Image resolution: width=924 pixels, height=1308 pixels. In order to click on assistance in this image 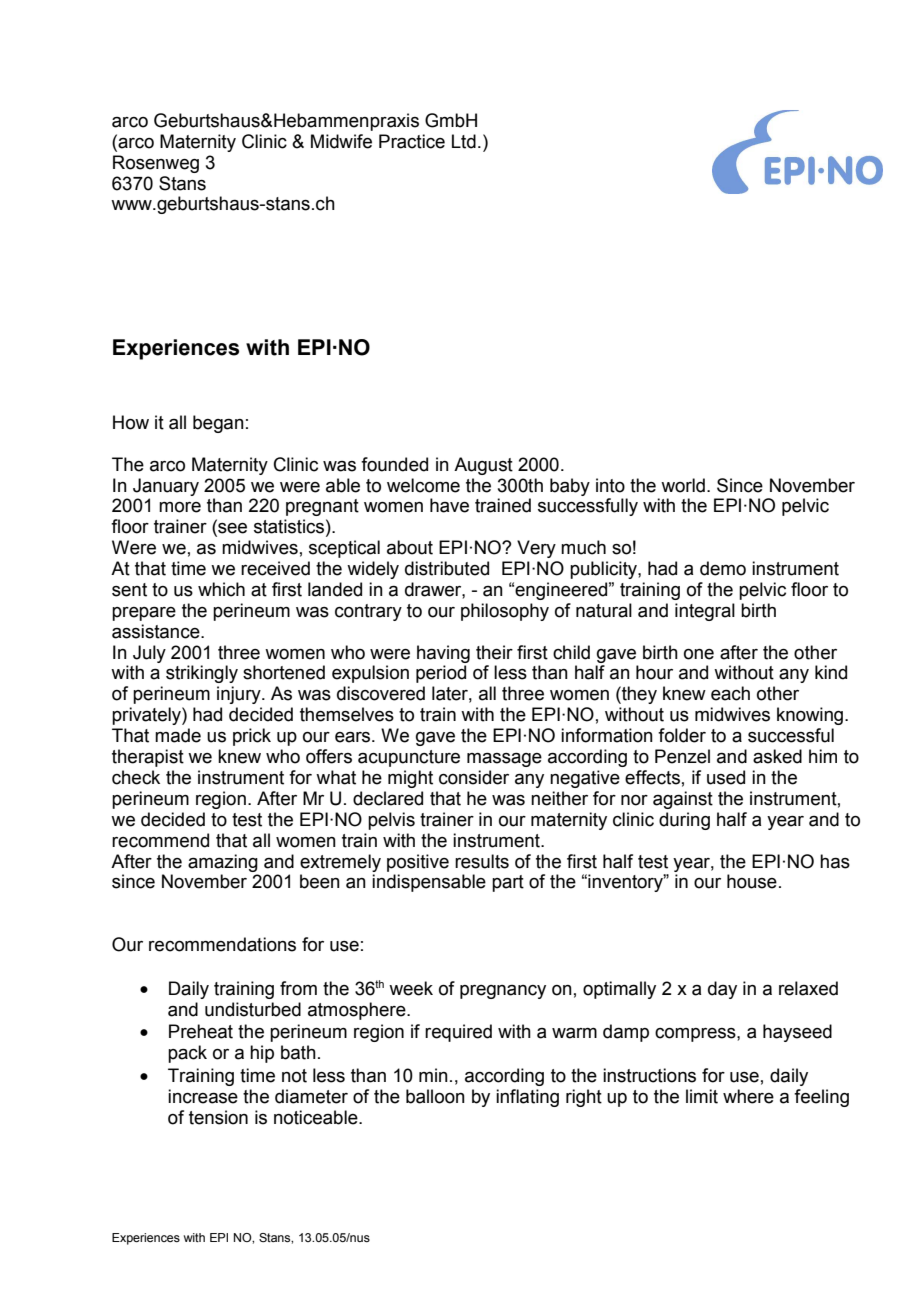, I will do `click(157, 631)`.
